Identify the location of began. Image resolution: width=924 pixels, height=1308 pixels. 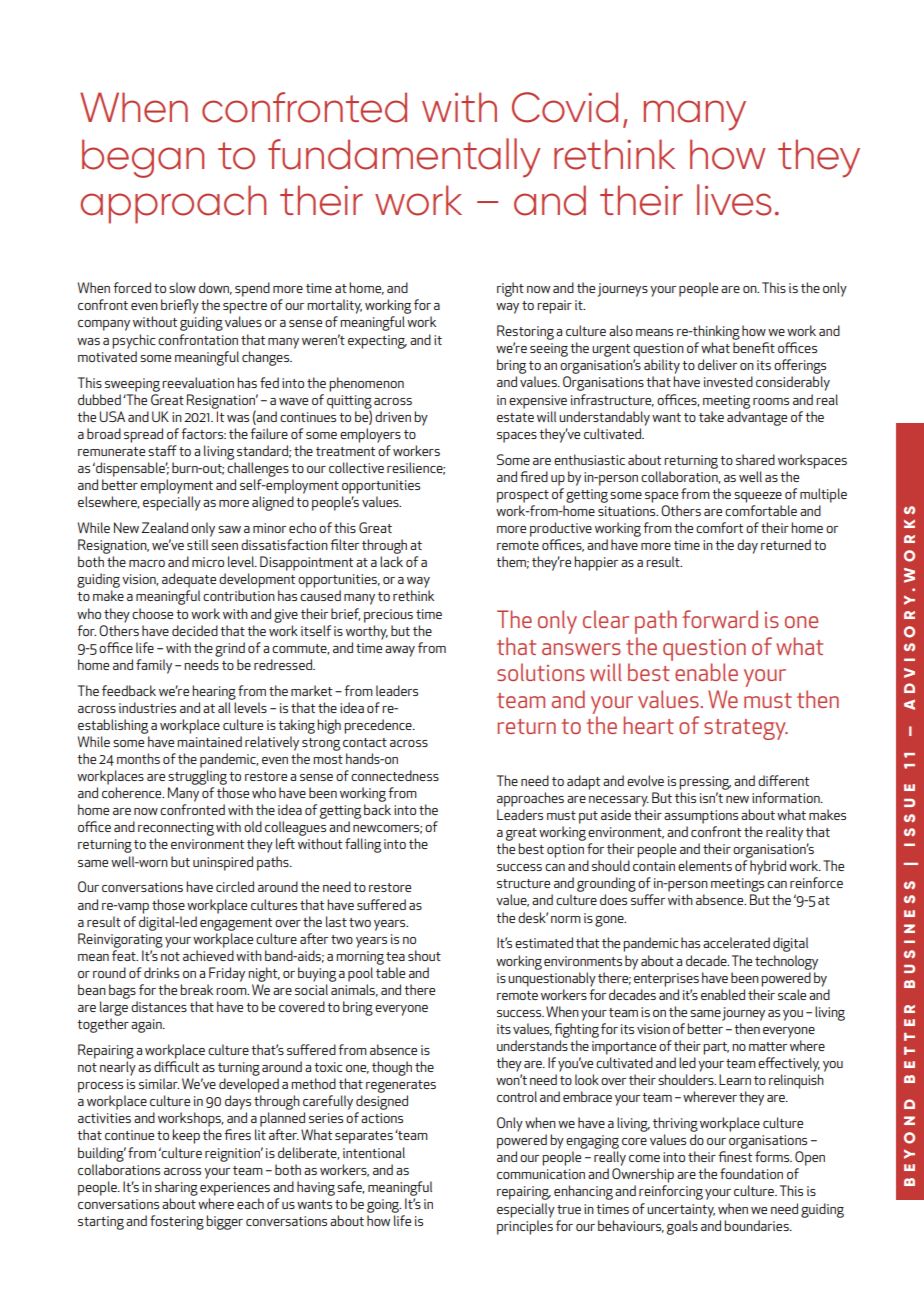
(143, 158).
